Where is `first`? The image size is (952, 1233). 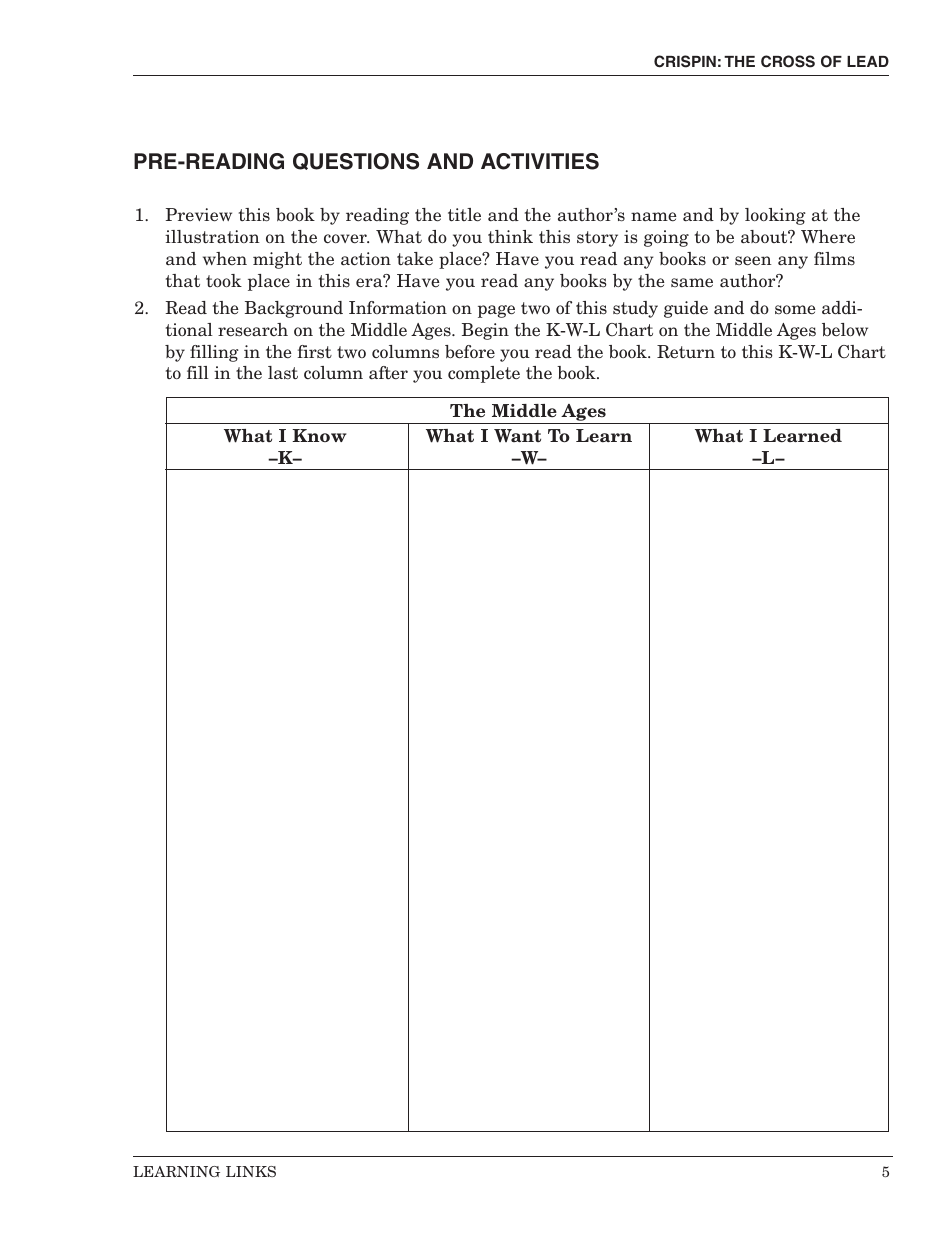 first is located at coordinates (315, 352).
